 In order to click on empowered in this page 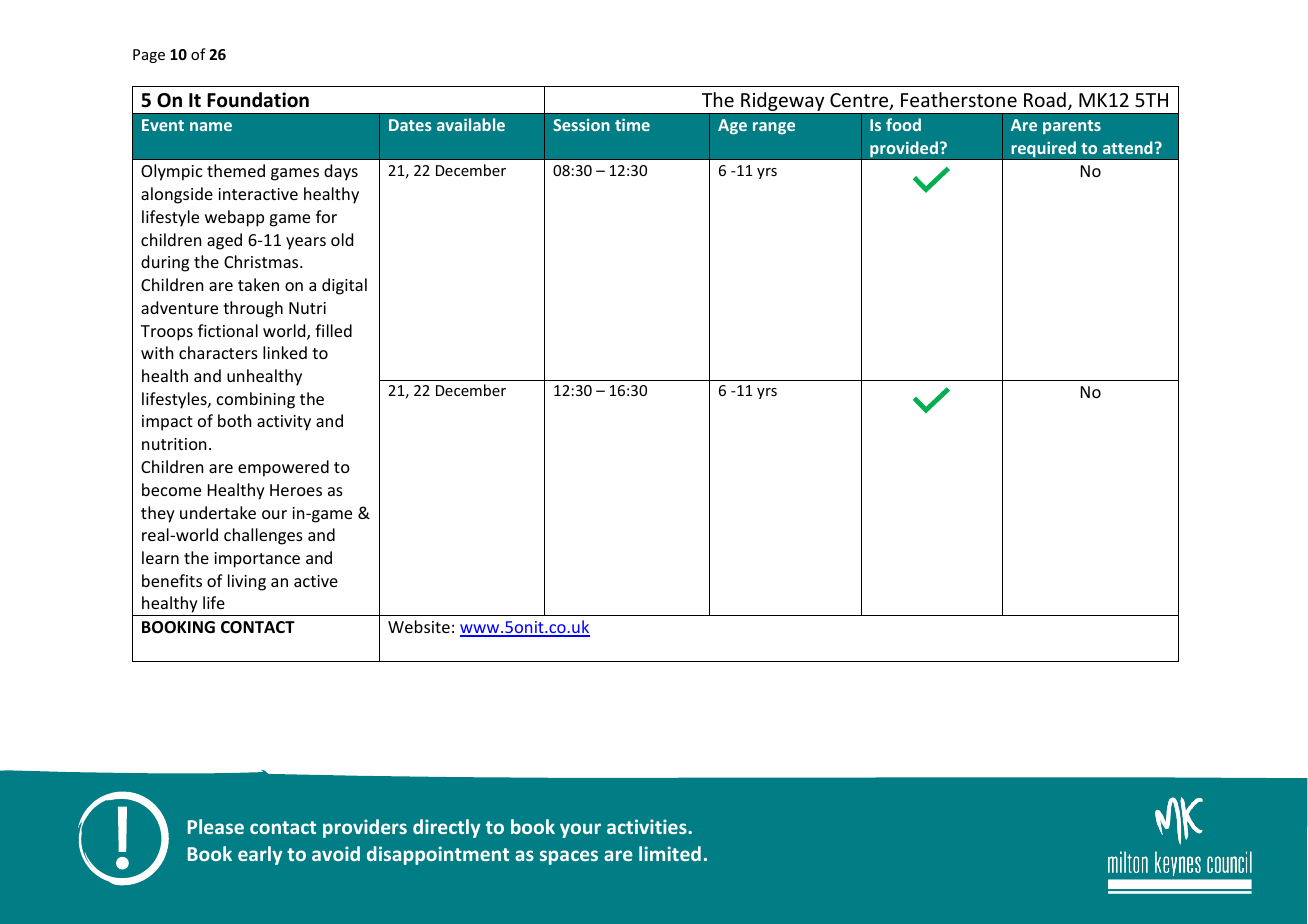, I will do `click(283, 468)`.
